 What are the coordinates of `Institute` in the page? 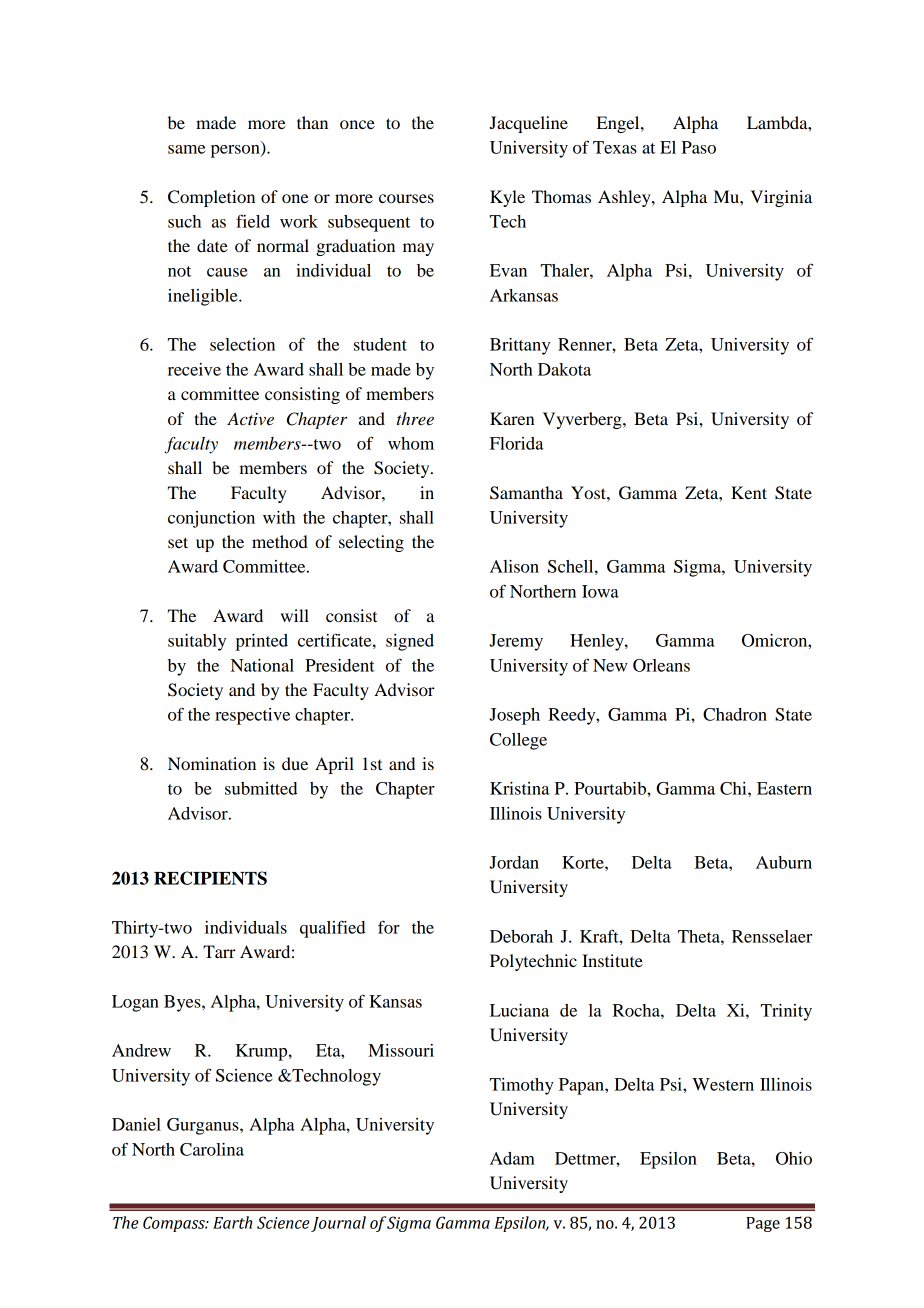 It's located at (612, 960).
